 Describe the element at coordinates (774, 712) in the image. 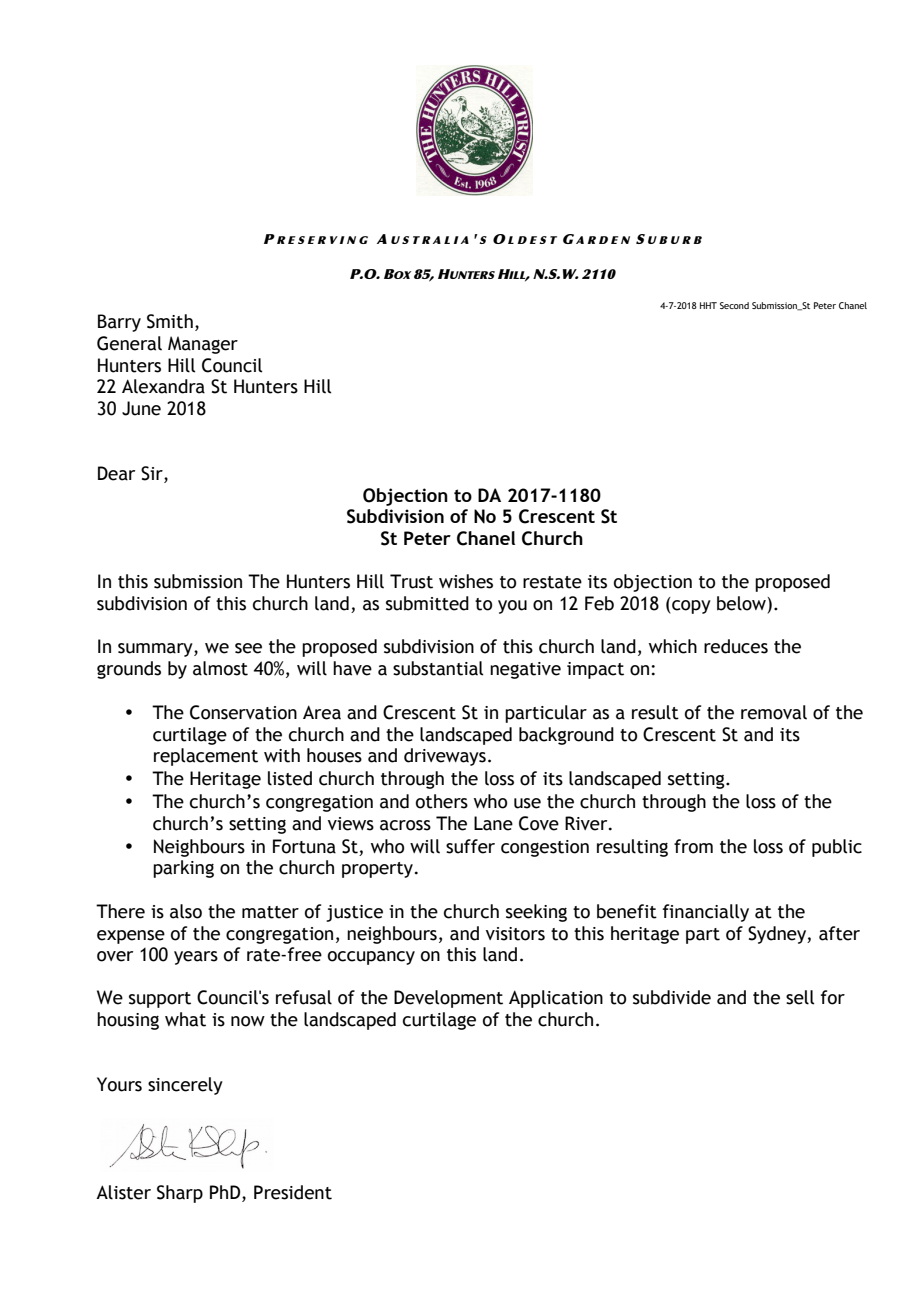

I see `removal` at that location.
